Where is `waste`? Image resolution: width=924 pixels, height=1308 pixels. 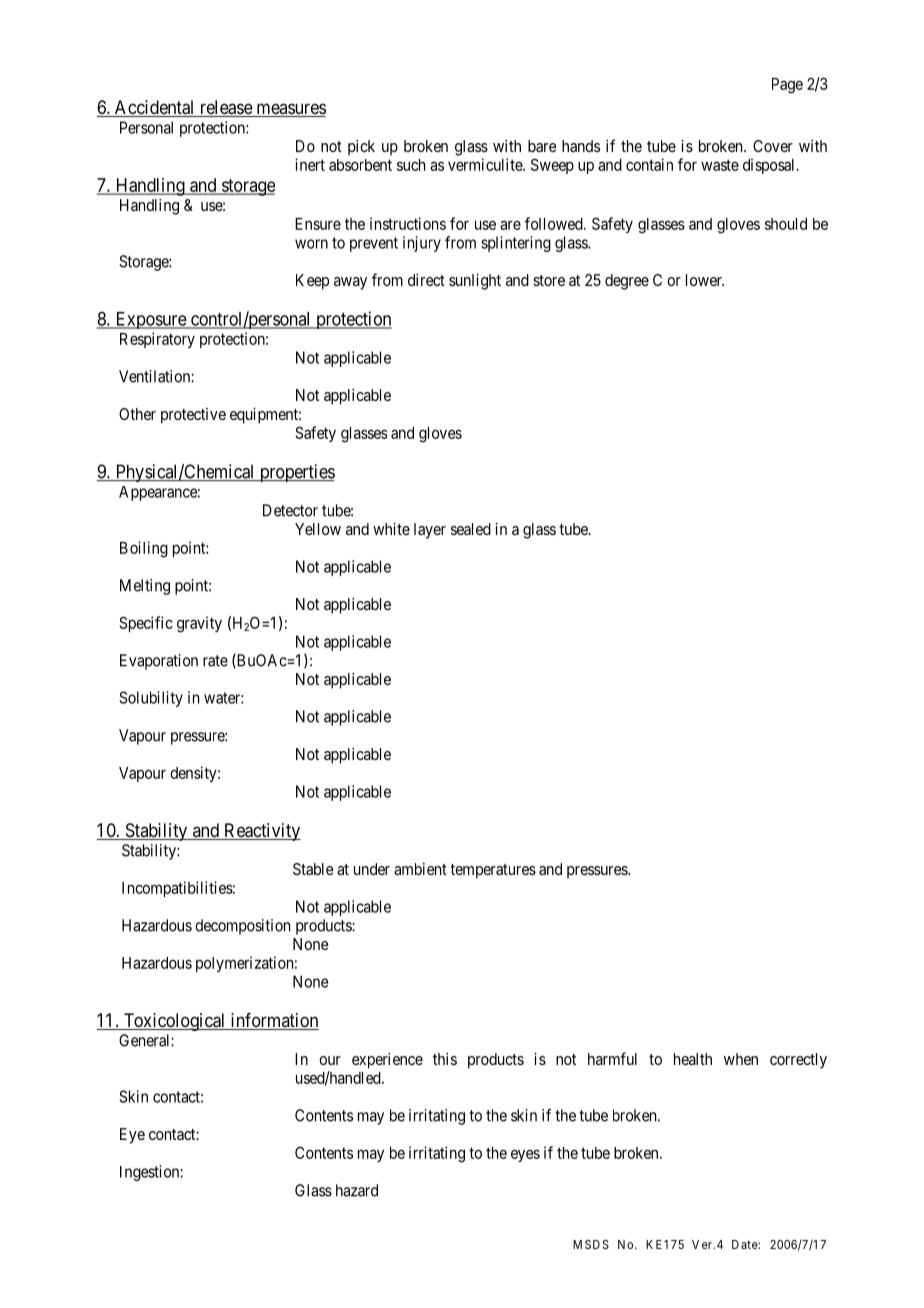 waste is located at coordinates (720, 165).
